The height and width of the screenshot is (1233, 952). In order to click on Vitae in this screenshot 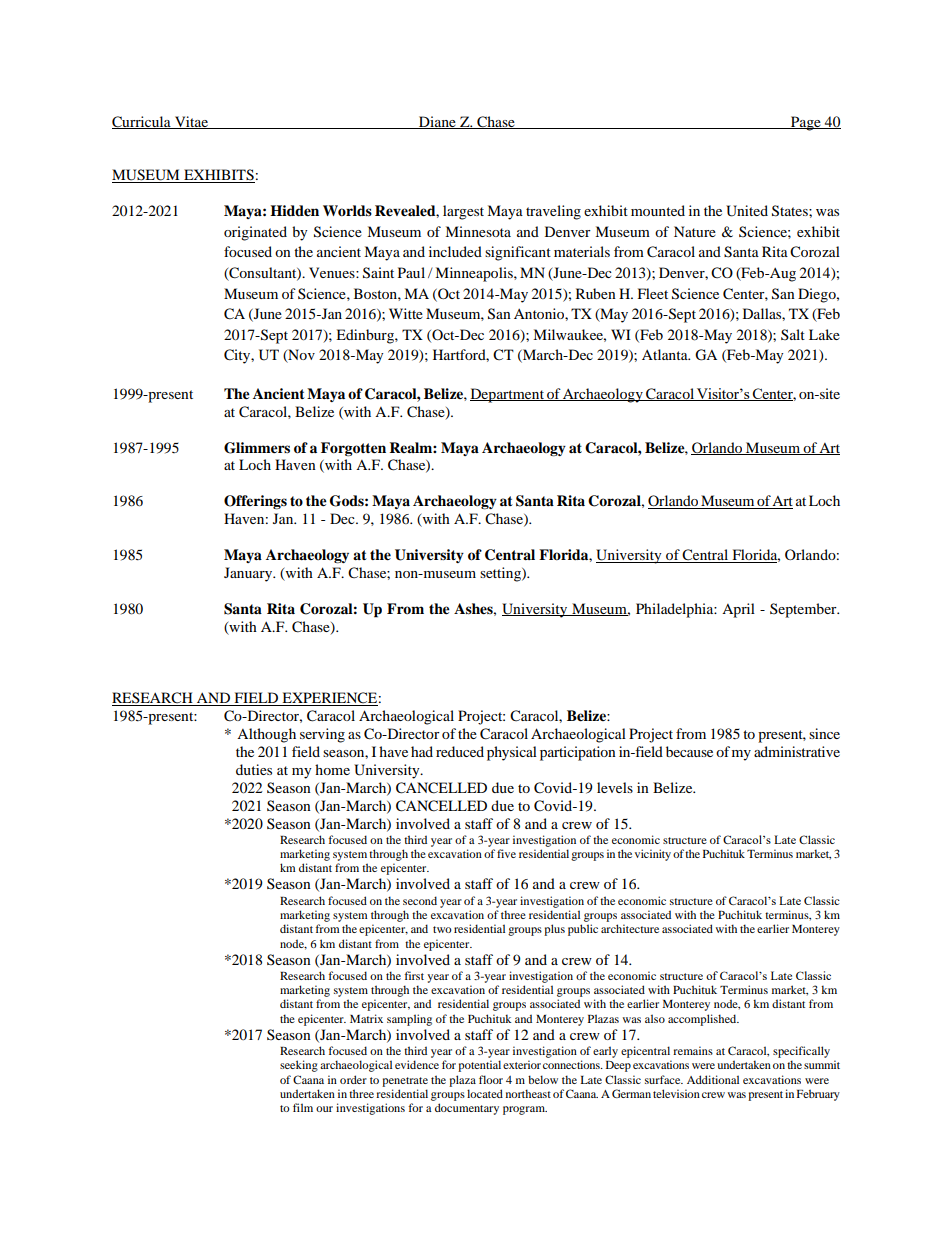, I will do `click(191, 122)`.
